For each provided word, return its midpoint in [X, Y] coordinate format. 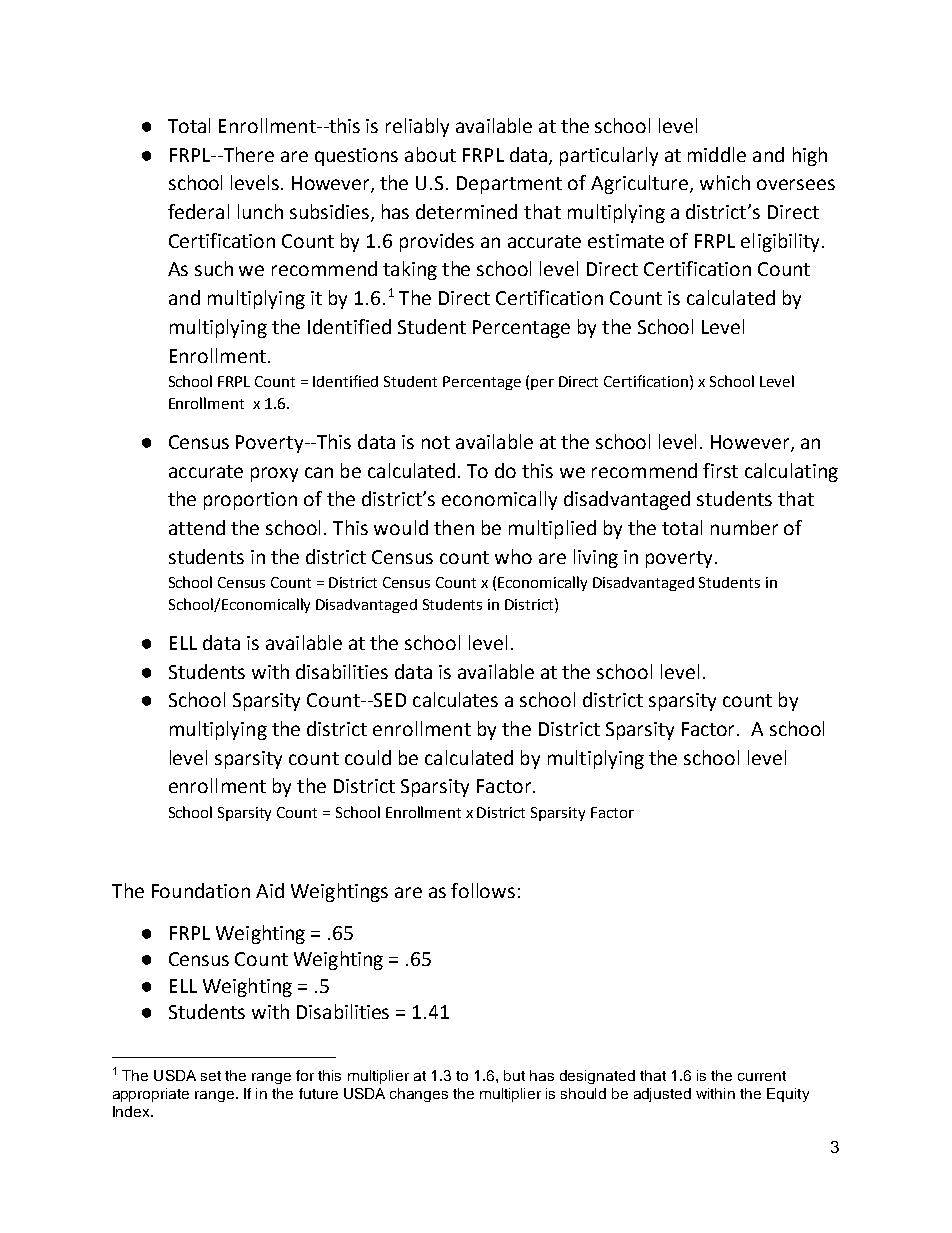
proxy [274, 474]
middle [717, 154]
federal [198, 211]
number [744, 527]
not [436, 442]
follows [483, 890]
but [514, 1075]
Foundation [201, 890]
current [762, 1076]
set [211, 1076]
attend [197, 527]
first [720, 470]
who [513, 556]
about [430, 154]
